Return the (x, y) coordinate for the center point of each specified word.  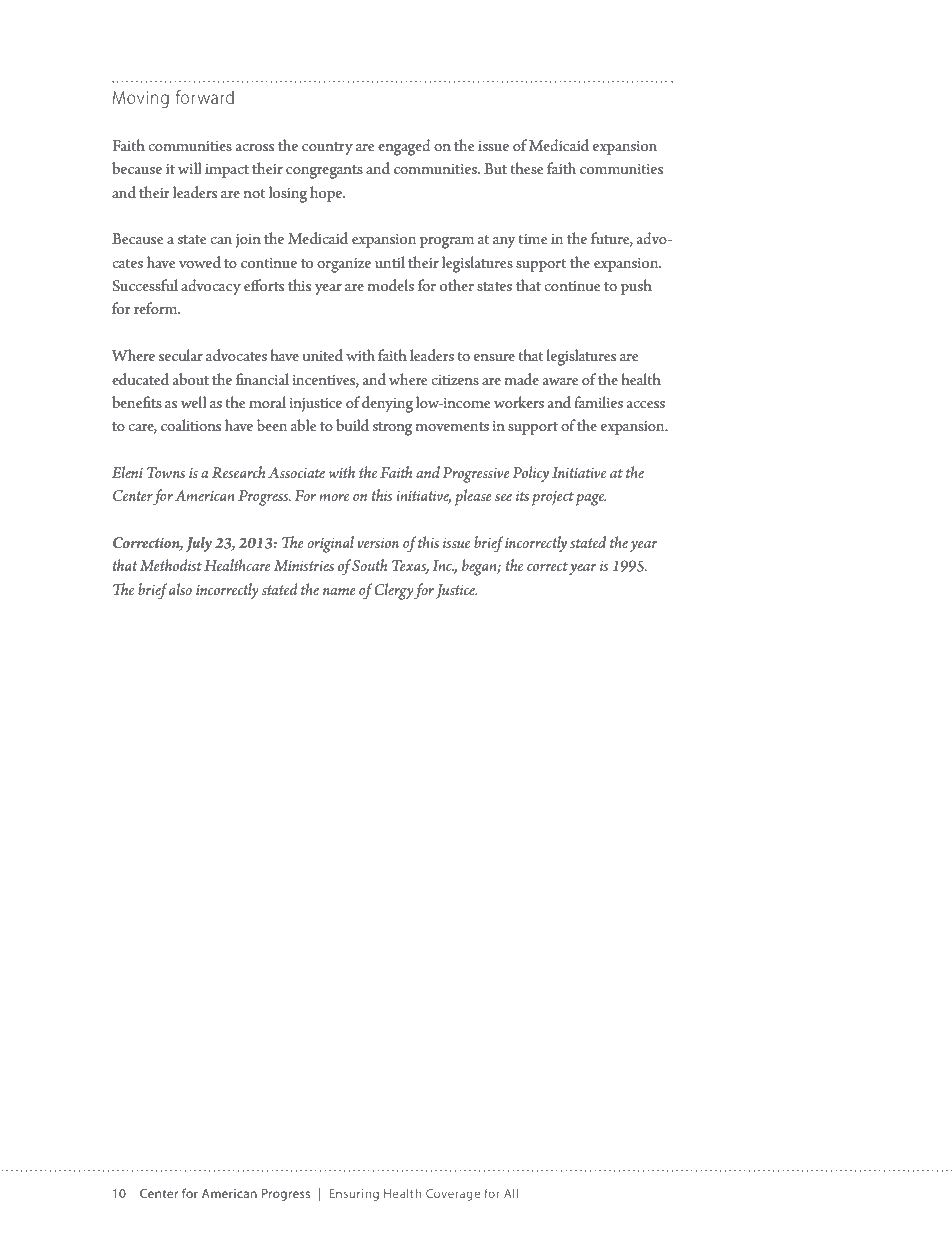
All (511, 1193)
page (591, 499)
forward (205, 97)
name (339, 591)
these (527, 168)
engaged (404, 147)
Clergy (394, 591)
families (599, 402)
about (191, 379)
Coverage (453, 1195)
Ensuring (354, 1195)
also (180, 589)
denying (387, 404)
